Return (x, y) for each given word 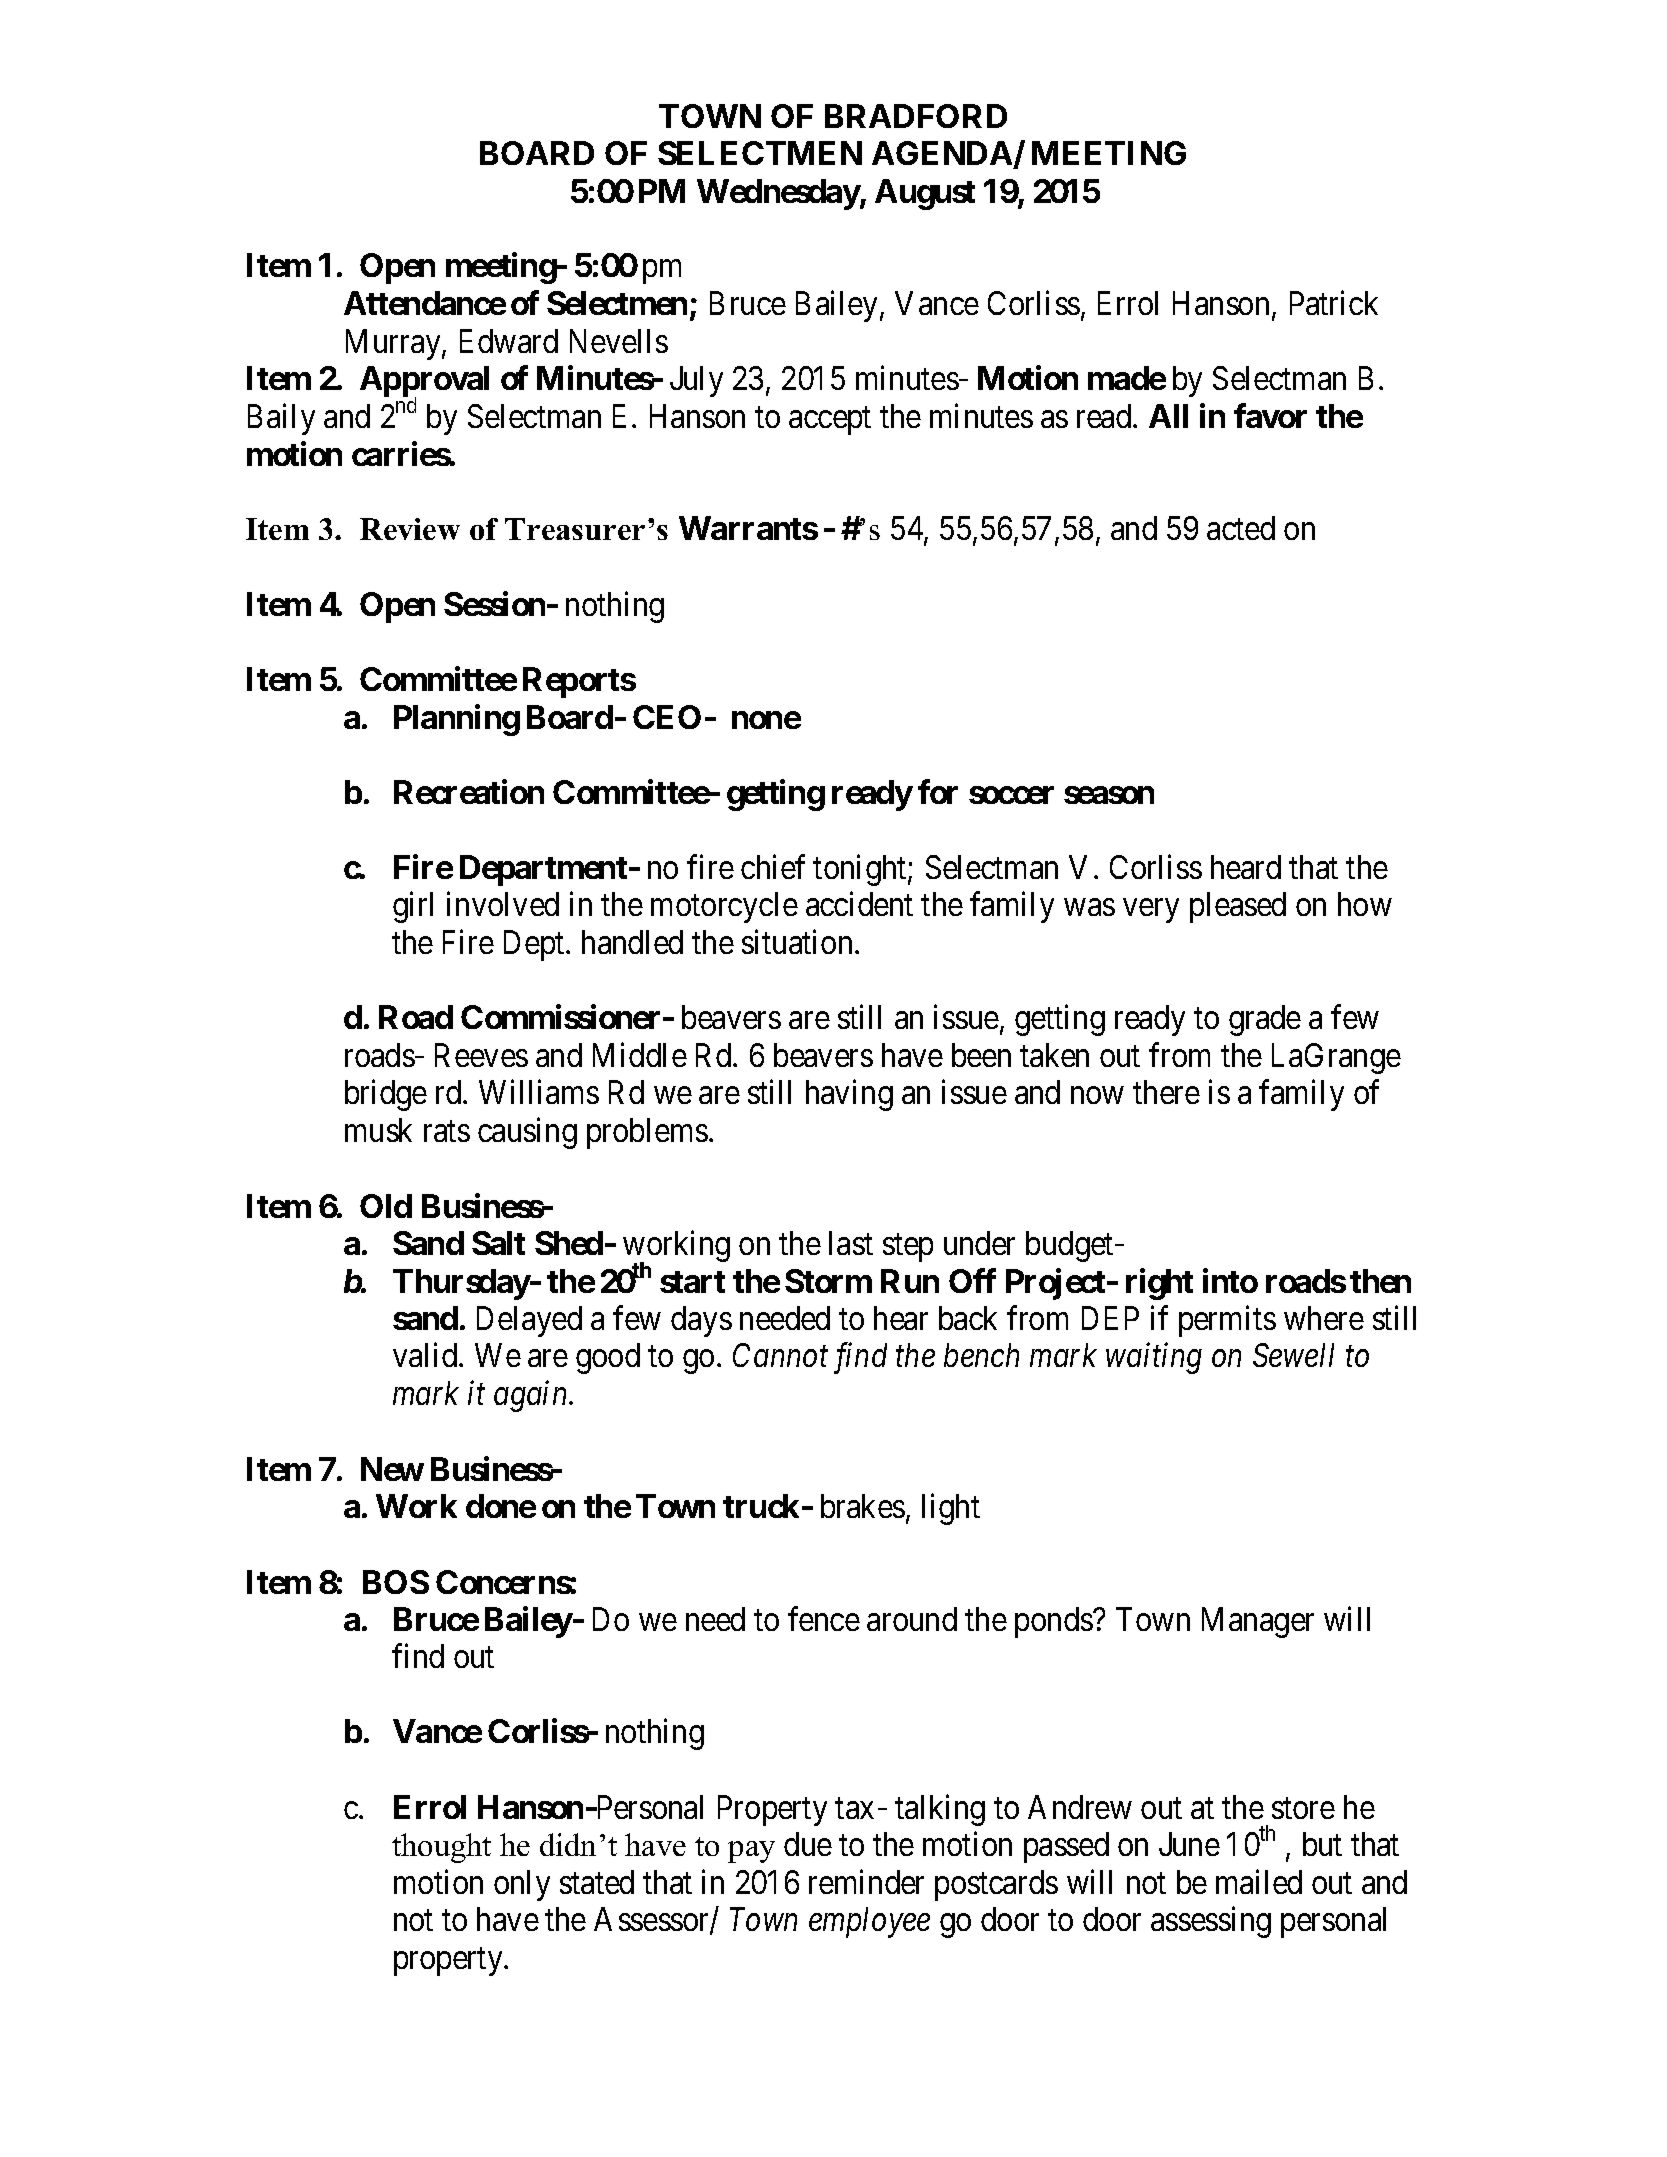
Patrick (1334, 303)
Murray (394, 344)
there (1166, 1092)
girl (413, 907)
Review (410, 529)
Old (386, 1206)
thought (441, 1848)
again (532, 1397)
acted (1241, 528)
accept (830, 421)
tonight (861, 870)
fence (824, 1618)
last (851, 1243)
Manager (1258, 1622)
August (925, 194)
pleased (1238, 907)
